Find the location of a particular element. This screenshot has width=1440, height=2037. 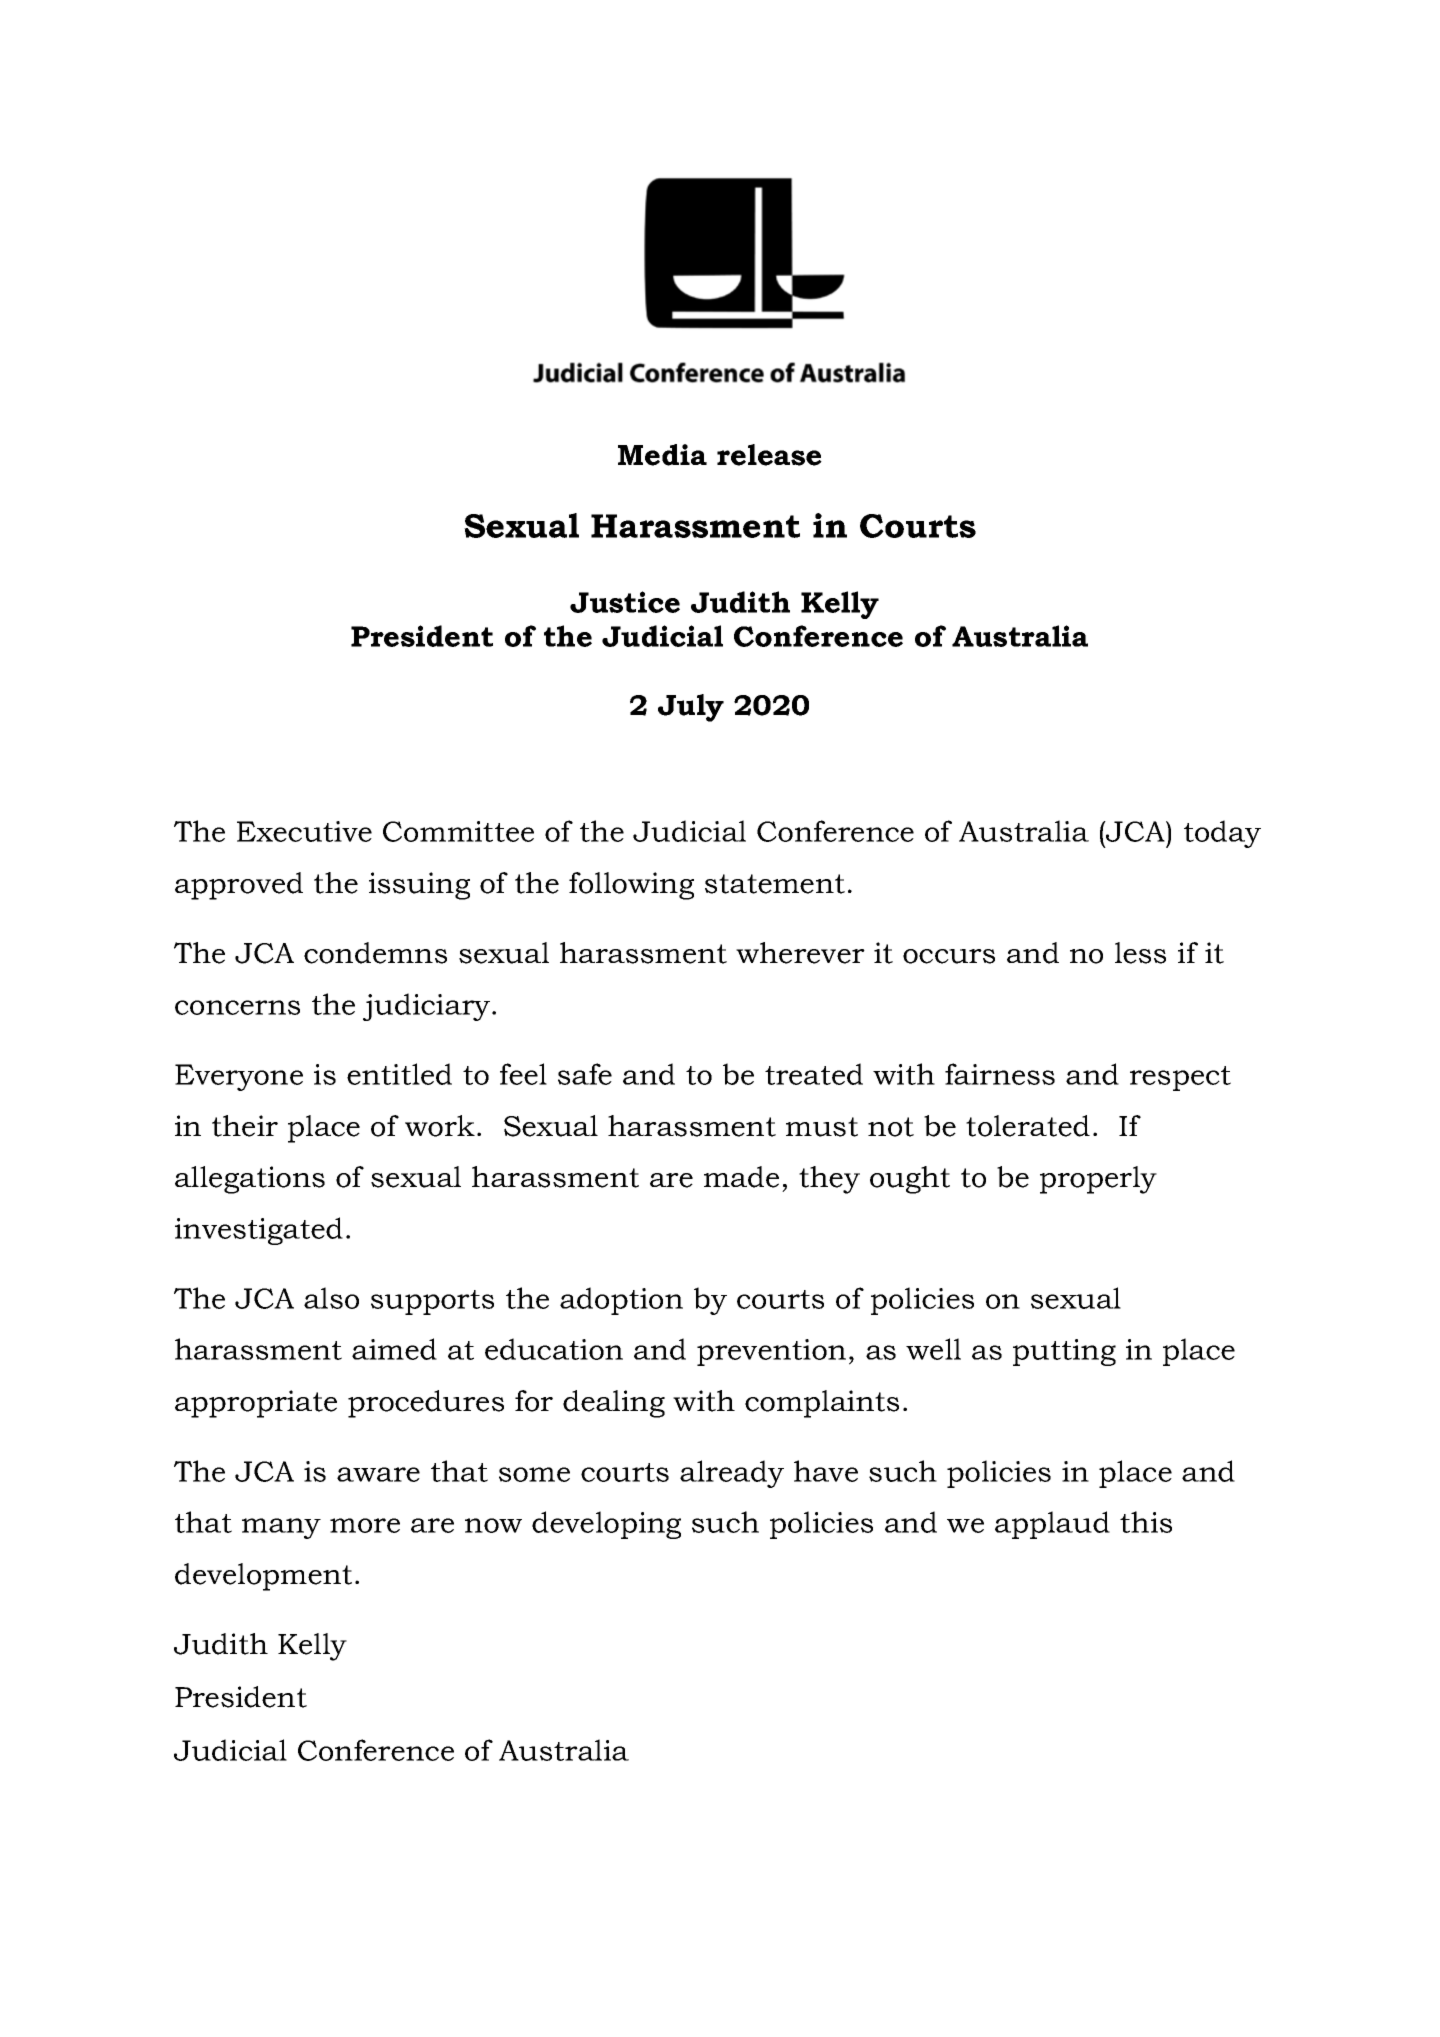

properly is located at coordinates (1098, 1180).
